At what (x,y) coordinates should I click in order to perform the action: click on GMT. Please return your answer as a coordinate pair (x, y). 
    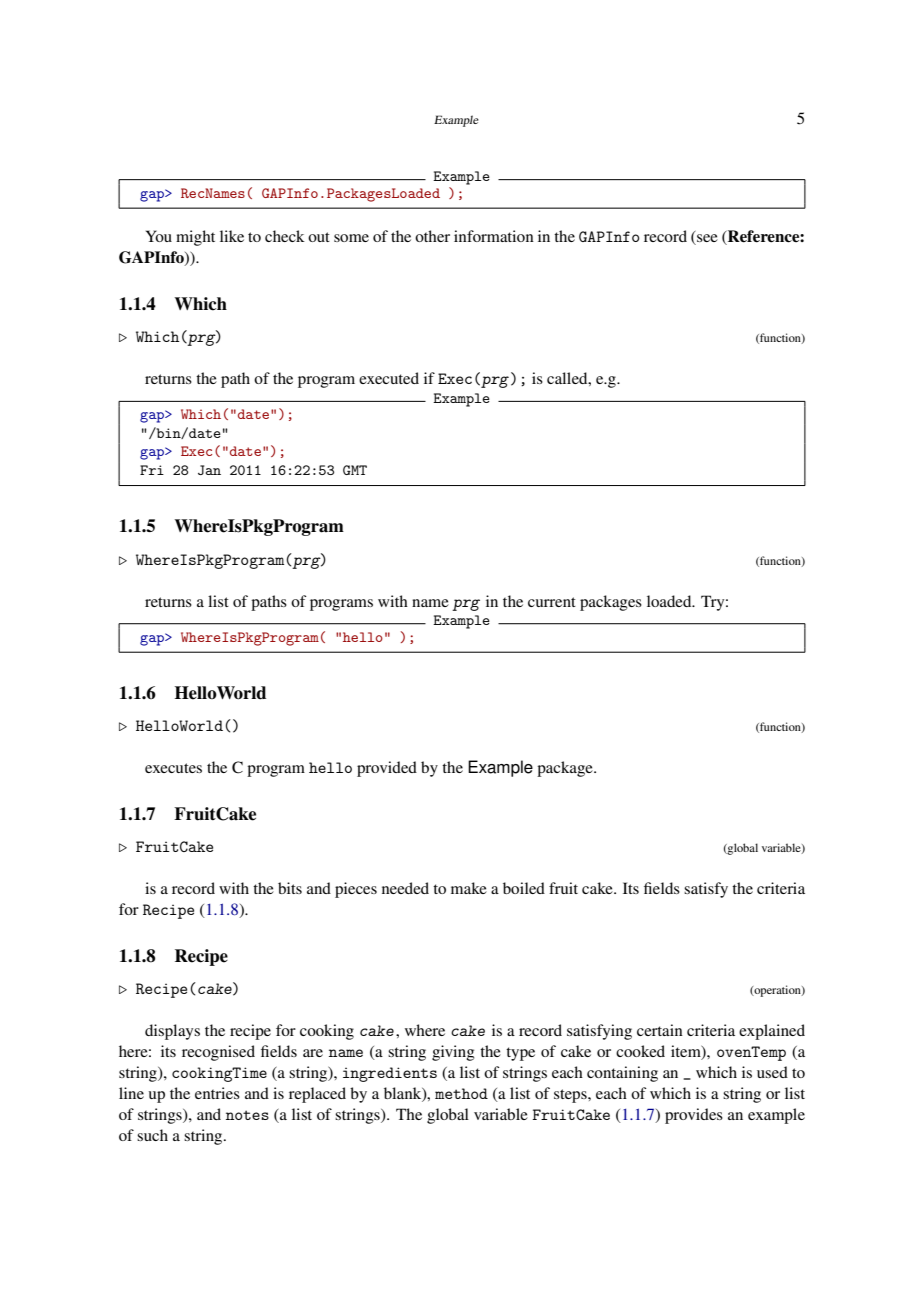
    Looking at the image, I should click on (355, 470).
